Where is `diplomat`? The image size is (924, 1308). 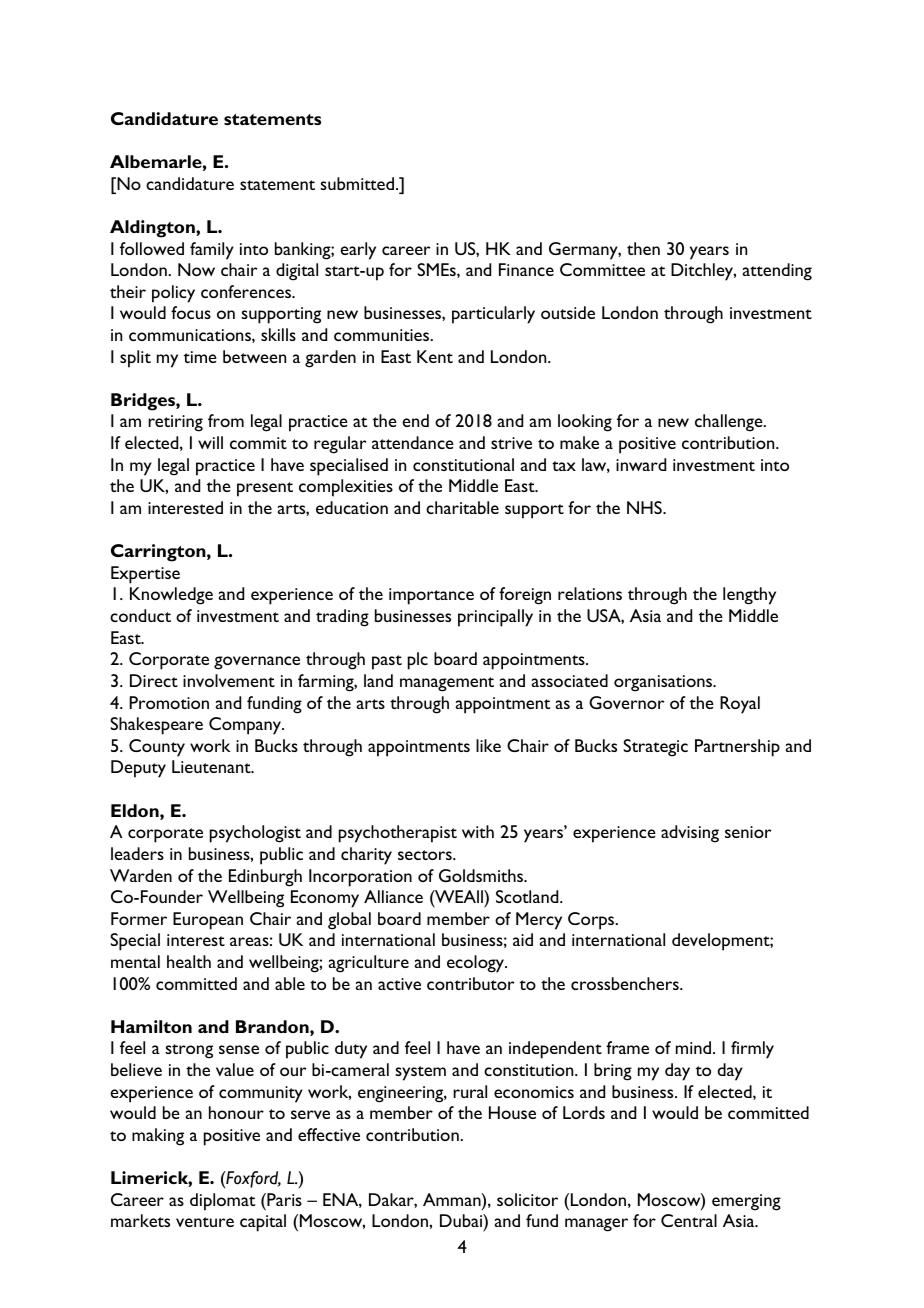
diplomat is located at coordinates (222, 1202).
